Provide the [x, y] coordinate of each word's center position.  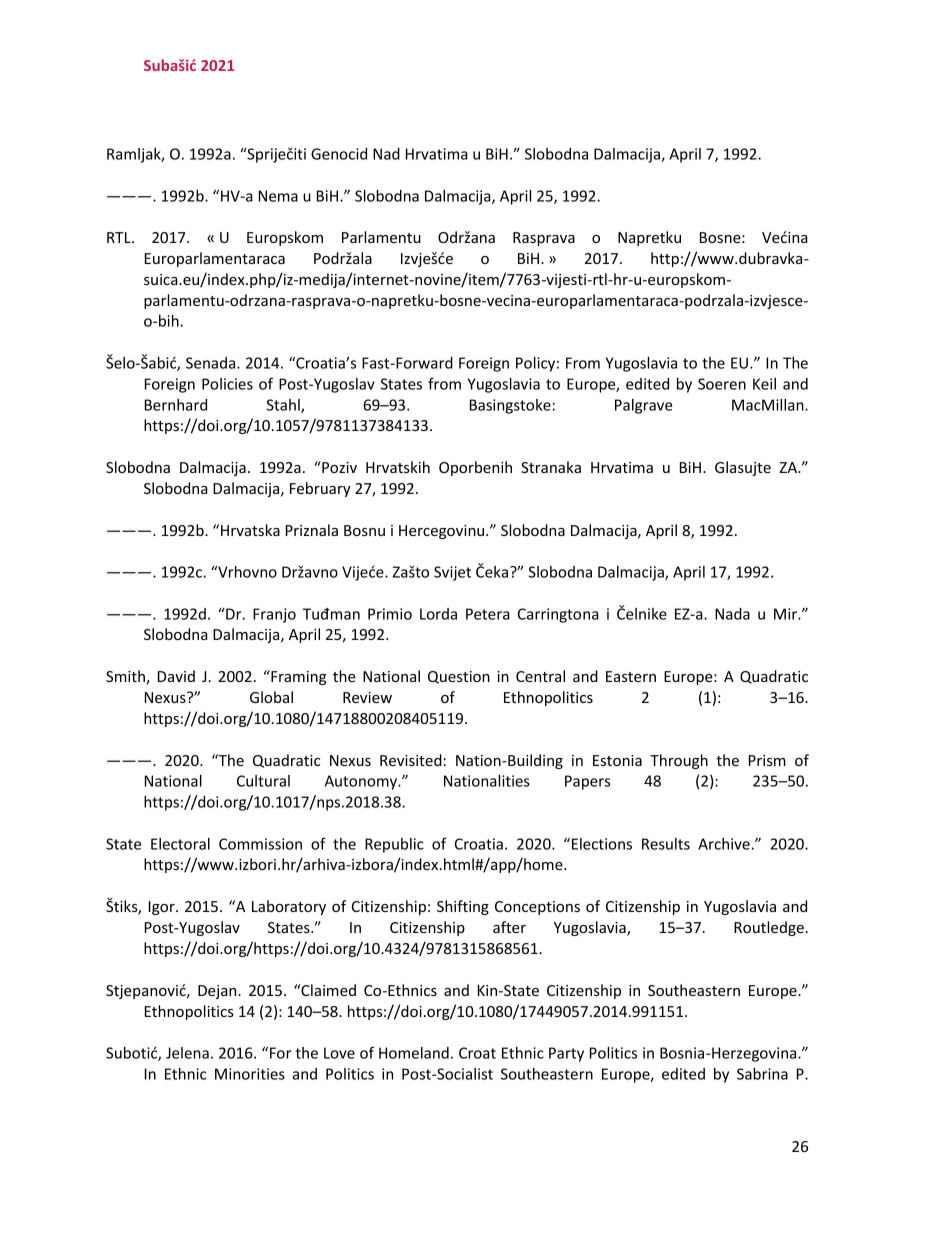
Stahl [284, 406]
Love [339, 1053]
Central [540, 676]
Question [459, 677]
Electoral [180, 844]
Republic [394, 845]
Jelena [187, 1053]
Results [666, 844]
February [320, 489]
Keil [764, 384]
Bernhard [176, 405]
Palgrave [644, 406]
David [176, 676]
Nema [278, 196]
